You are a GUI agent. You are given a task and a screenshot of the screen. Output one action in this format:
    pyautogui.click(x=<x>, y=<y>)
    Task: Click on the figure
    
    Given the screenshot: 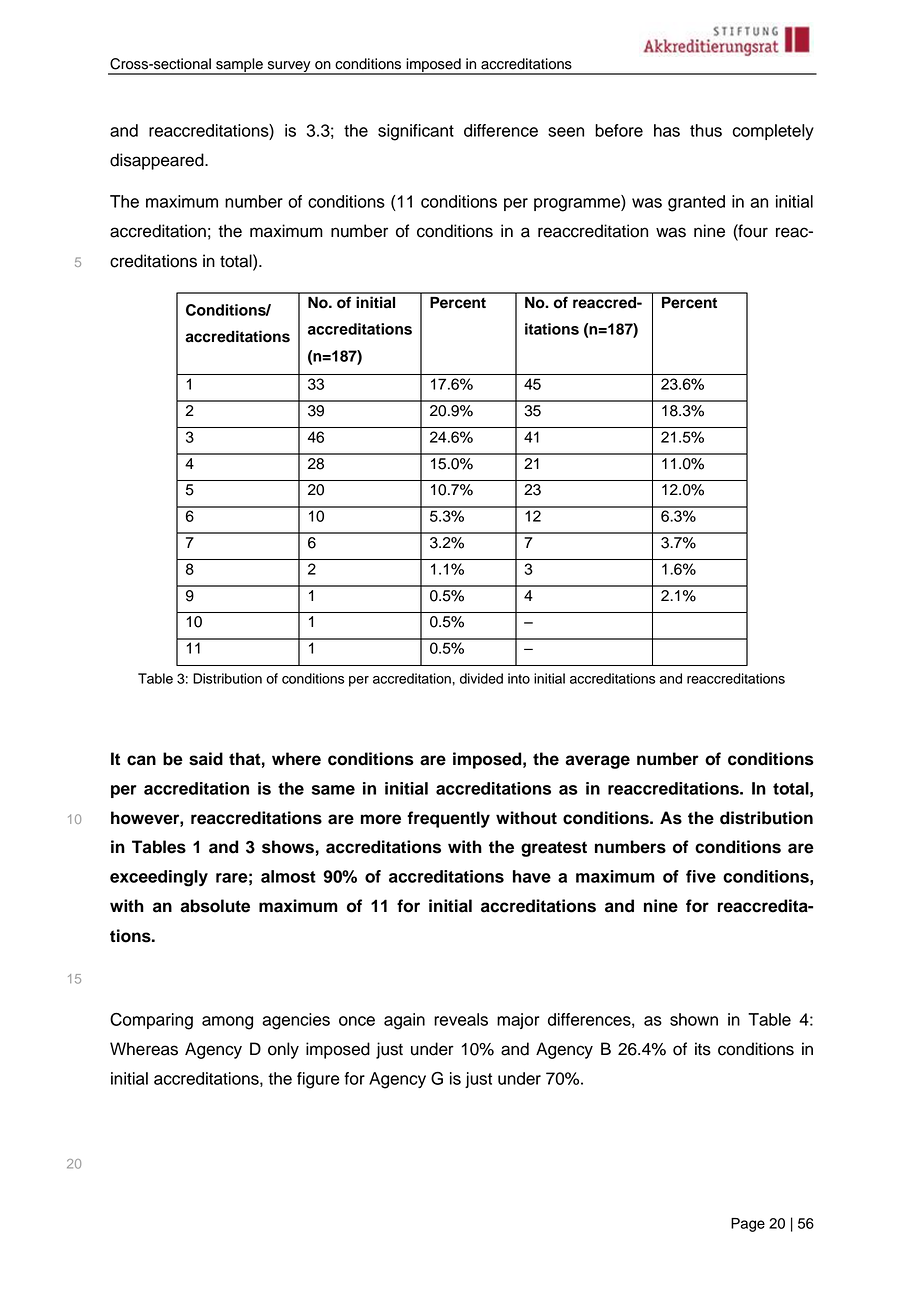 What is the action you would take?
    pyautogui.click(x=318, y=1080)
